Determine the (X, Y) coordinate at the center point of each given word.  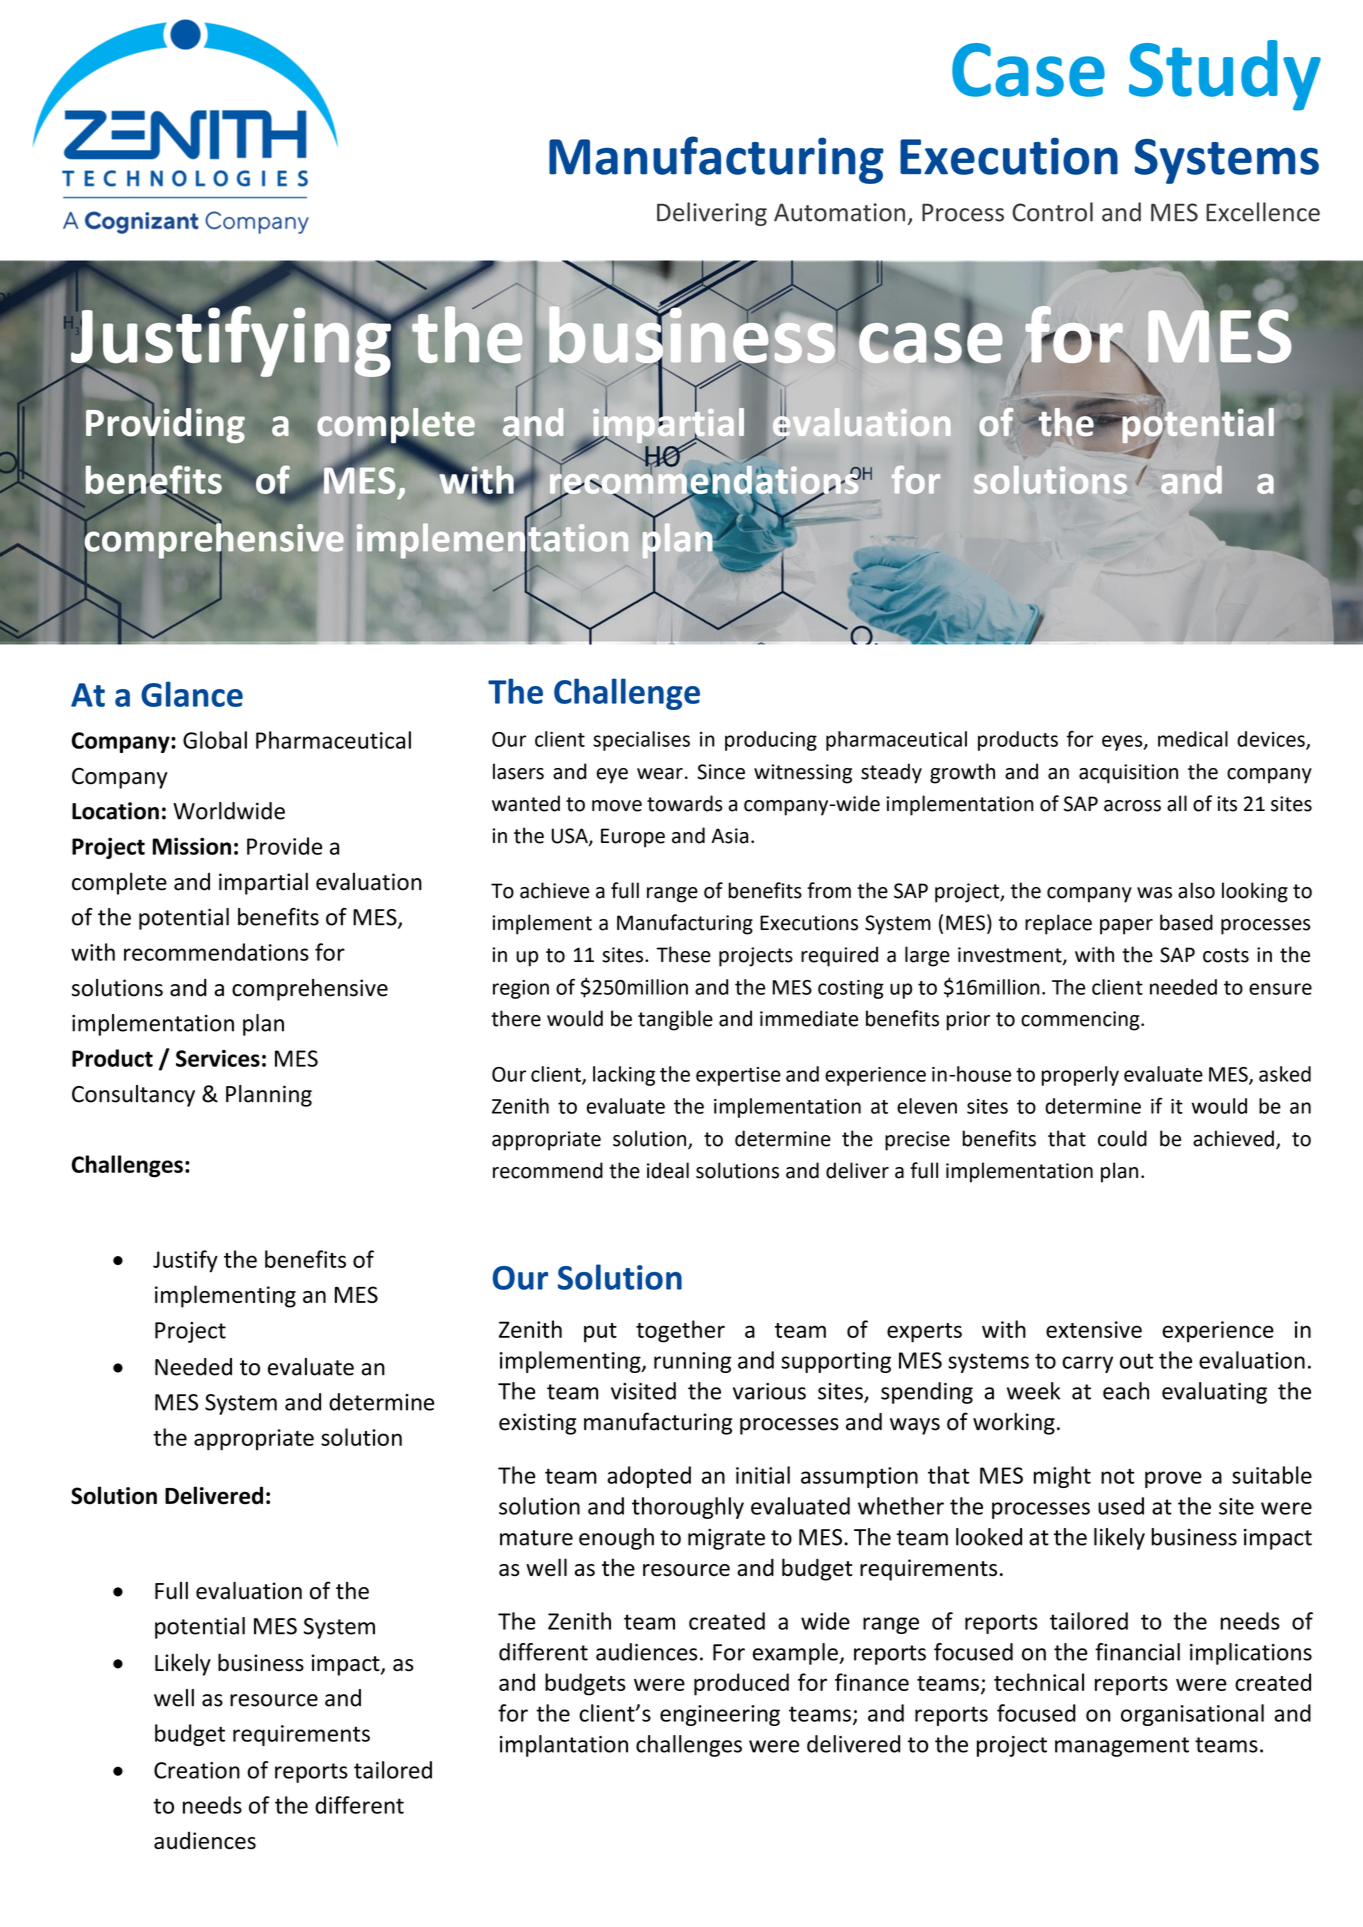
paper (1126, 927)
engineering (720, 1715)
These (683, 954)
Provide (284, 846)
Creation (197, 1770)
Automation (839, 212)
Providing (165, 426)
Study (1225, 75)
